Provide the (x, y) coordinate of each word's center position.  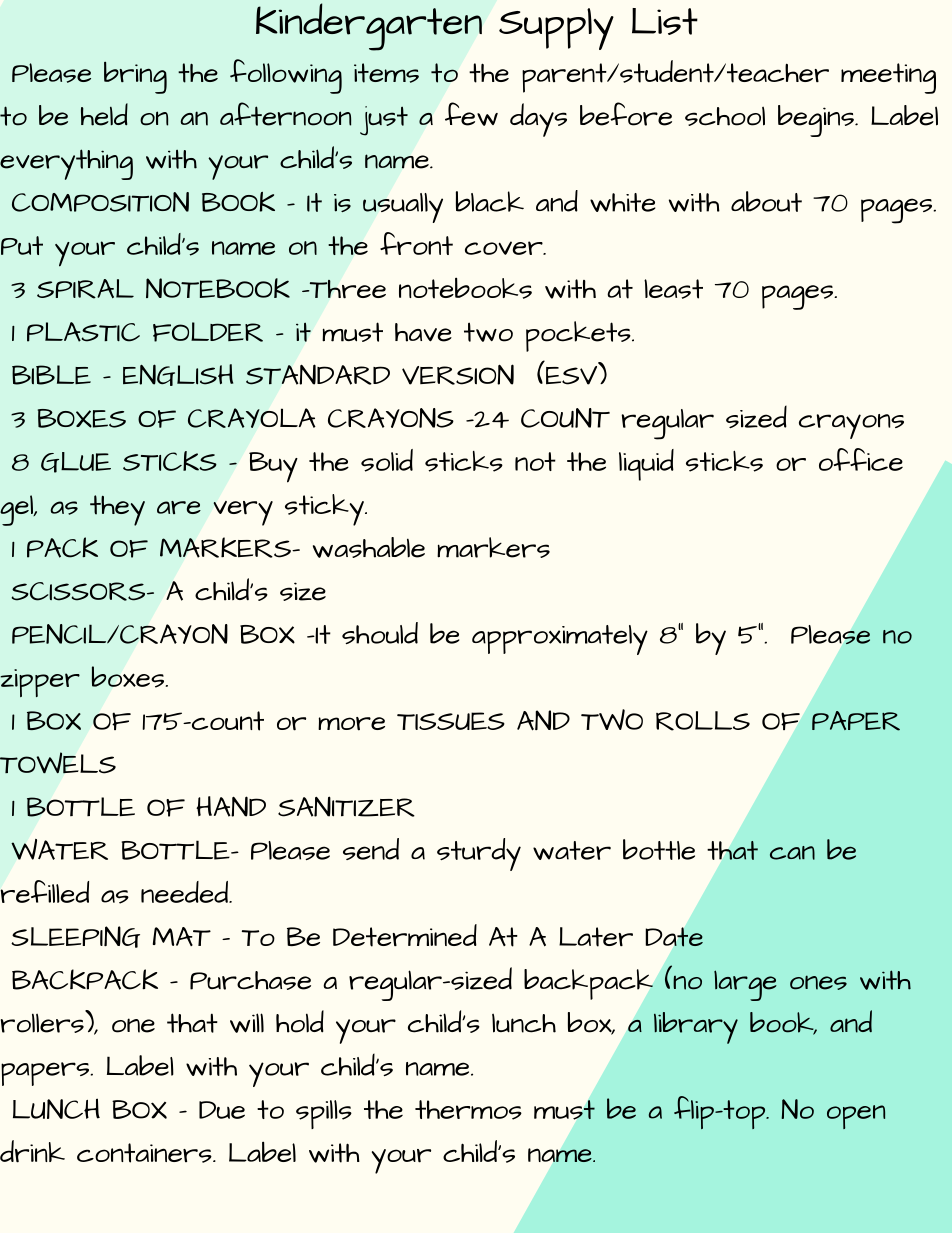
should (380, 633)
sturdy (479, 854)
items (386, 73)
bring (135, 78)
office (861, 459)
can (792, 853)
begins (817, 121)
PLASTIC (83, 332)
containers (145, 1153)
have (423, 332)
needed (185, 892)
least (673, 289)
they (117, 510)
